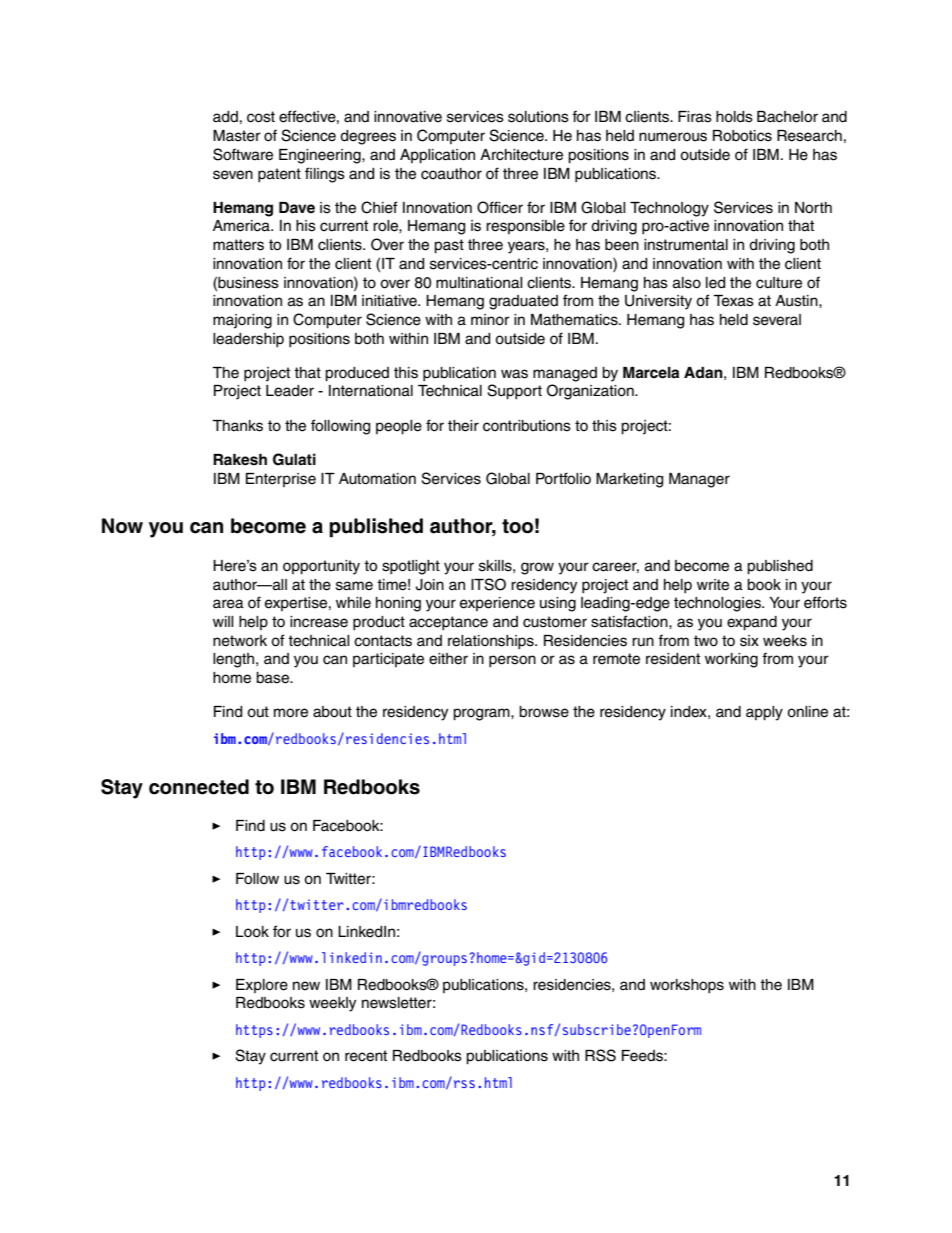 This page has height=1233, width=952. Describe the element at coordinates (699, 480) in the page. I see `Manager` at that location.
